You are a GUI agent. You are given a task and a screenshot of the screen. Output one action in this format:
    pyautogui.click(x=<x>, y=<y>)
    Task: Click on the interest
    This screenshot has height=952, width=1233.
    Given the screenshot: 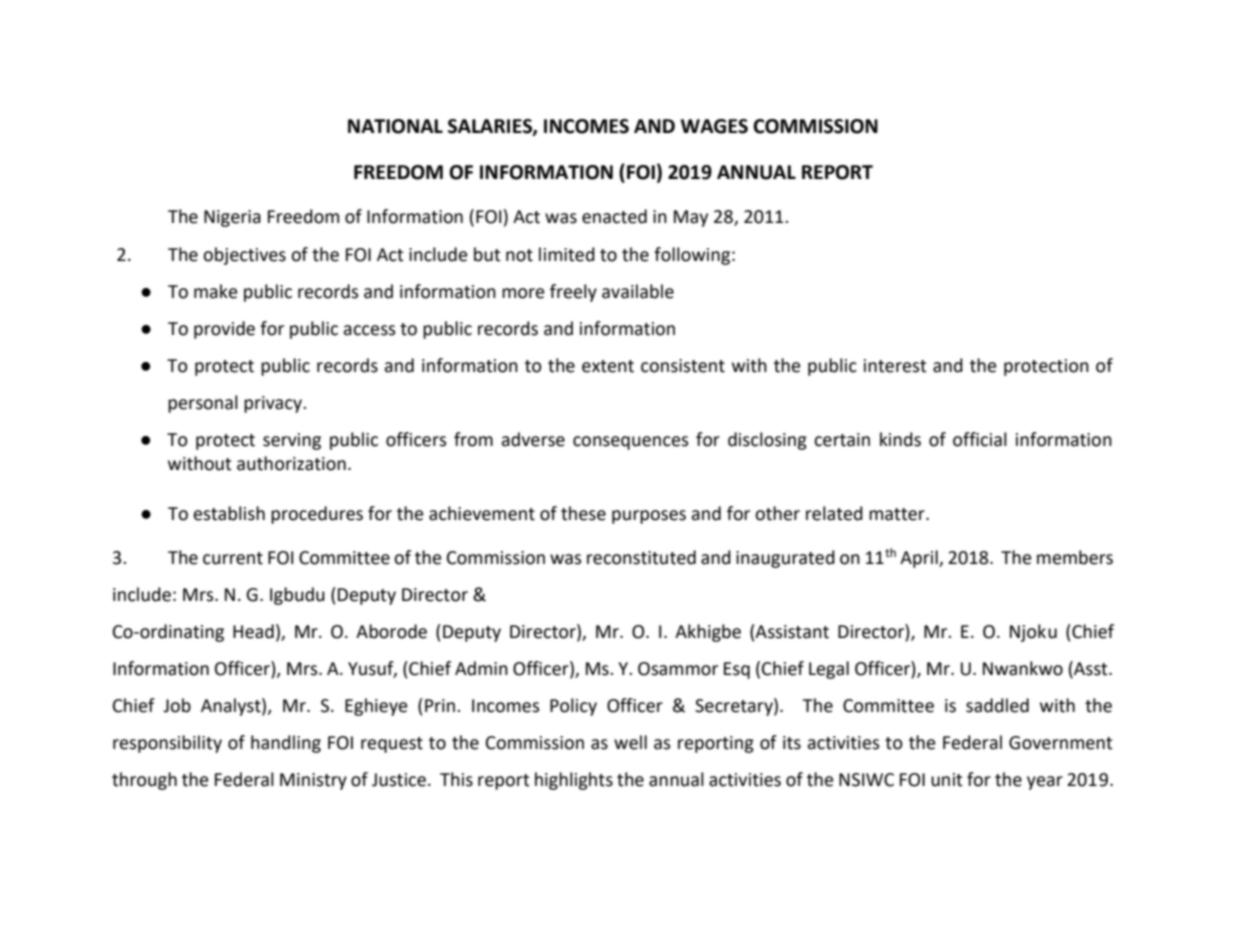 What is the action you would take?
    pyautogui.click(x=895, y=366)
